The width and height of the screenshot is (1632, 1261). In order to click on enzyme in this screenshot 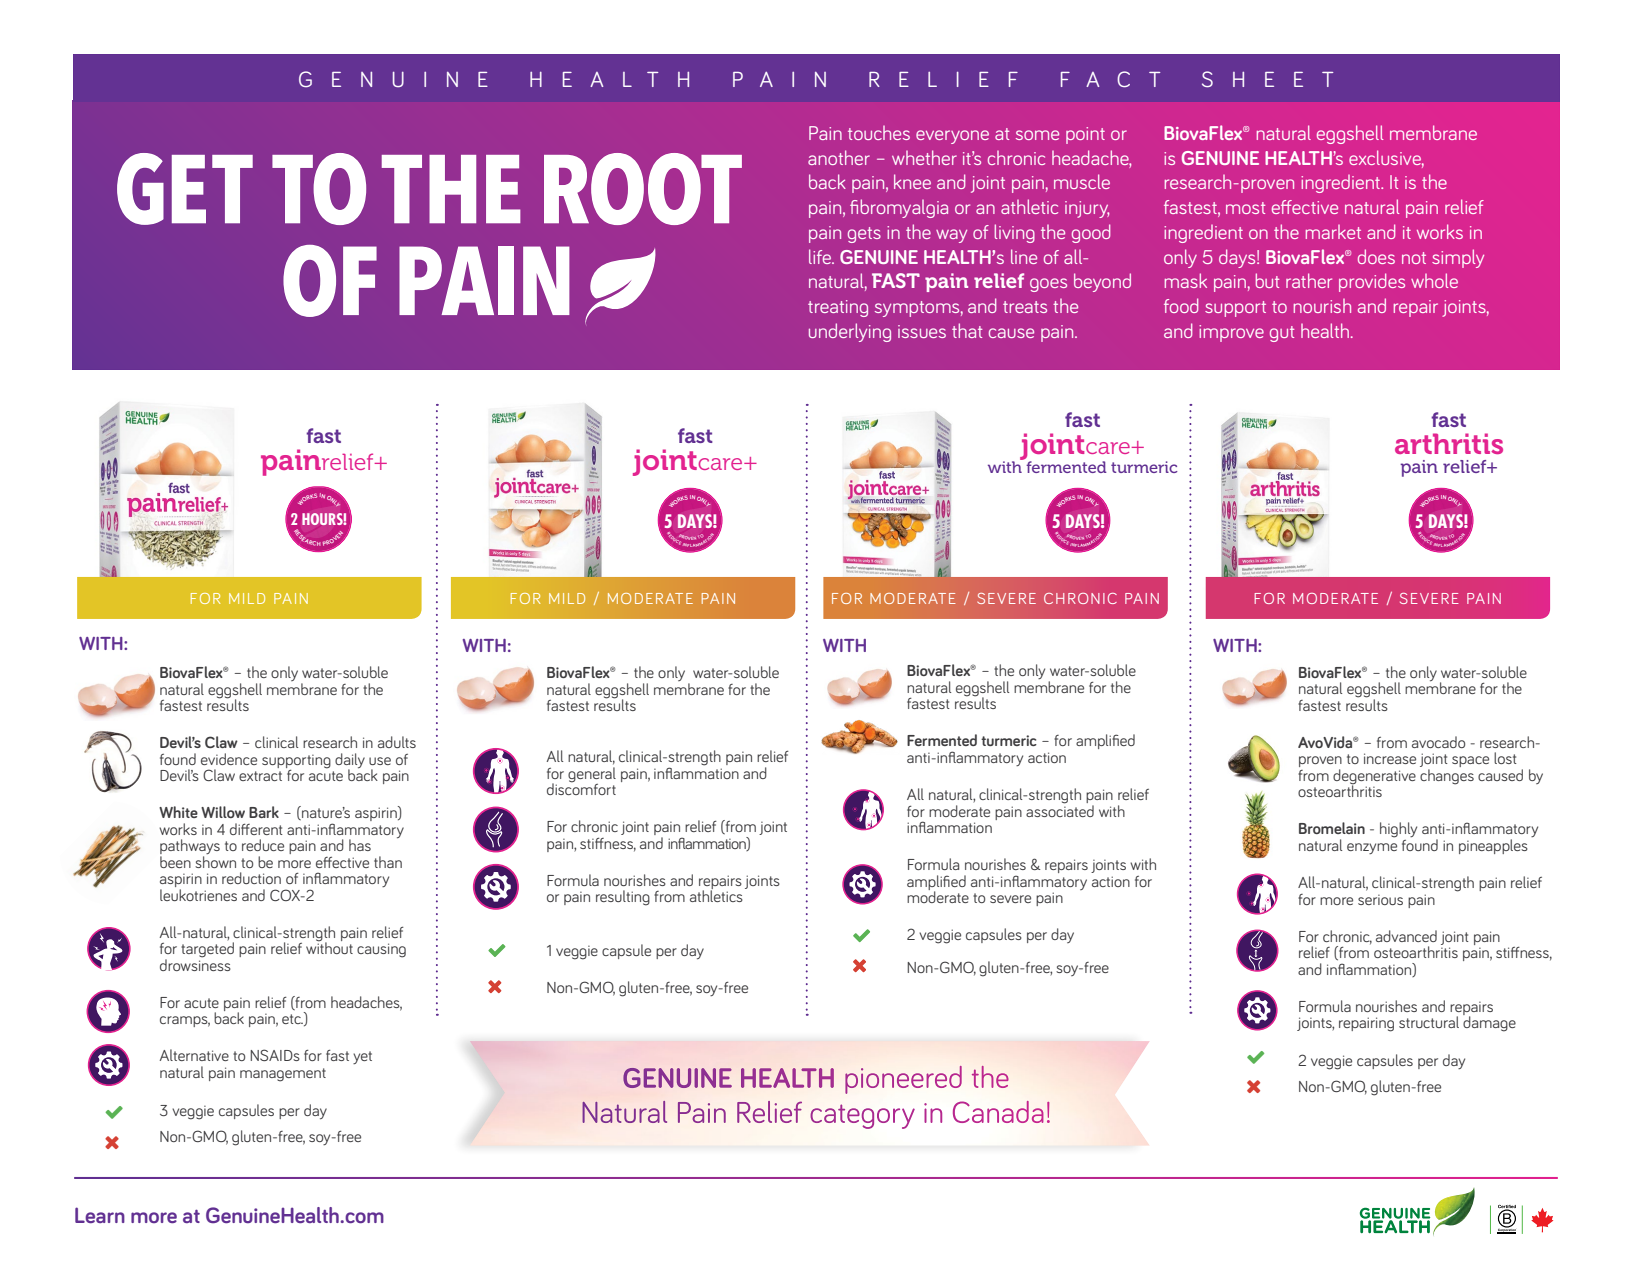, I will do `click(1372, 848)`.
